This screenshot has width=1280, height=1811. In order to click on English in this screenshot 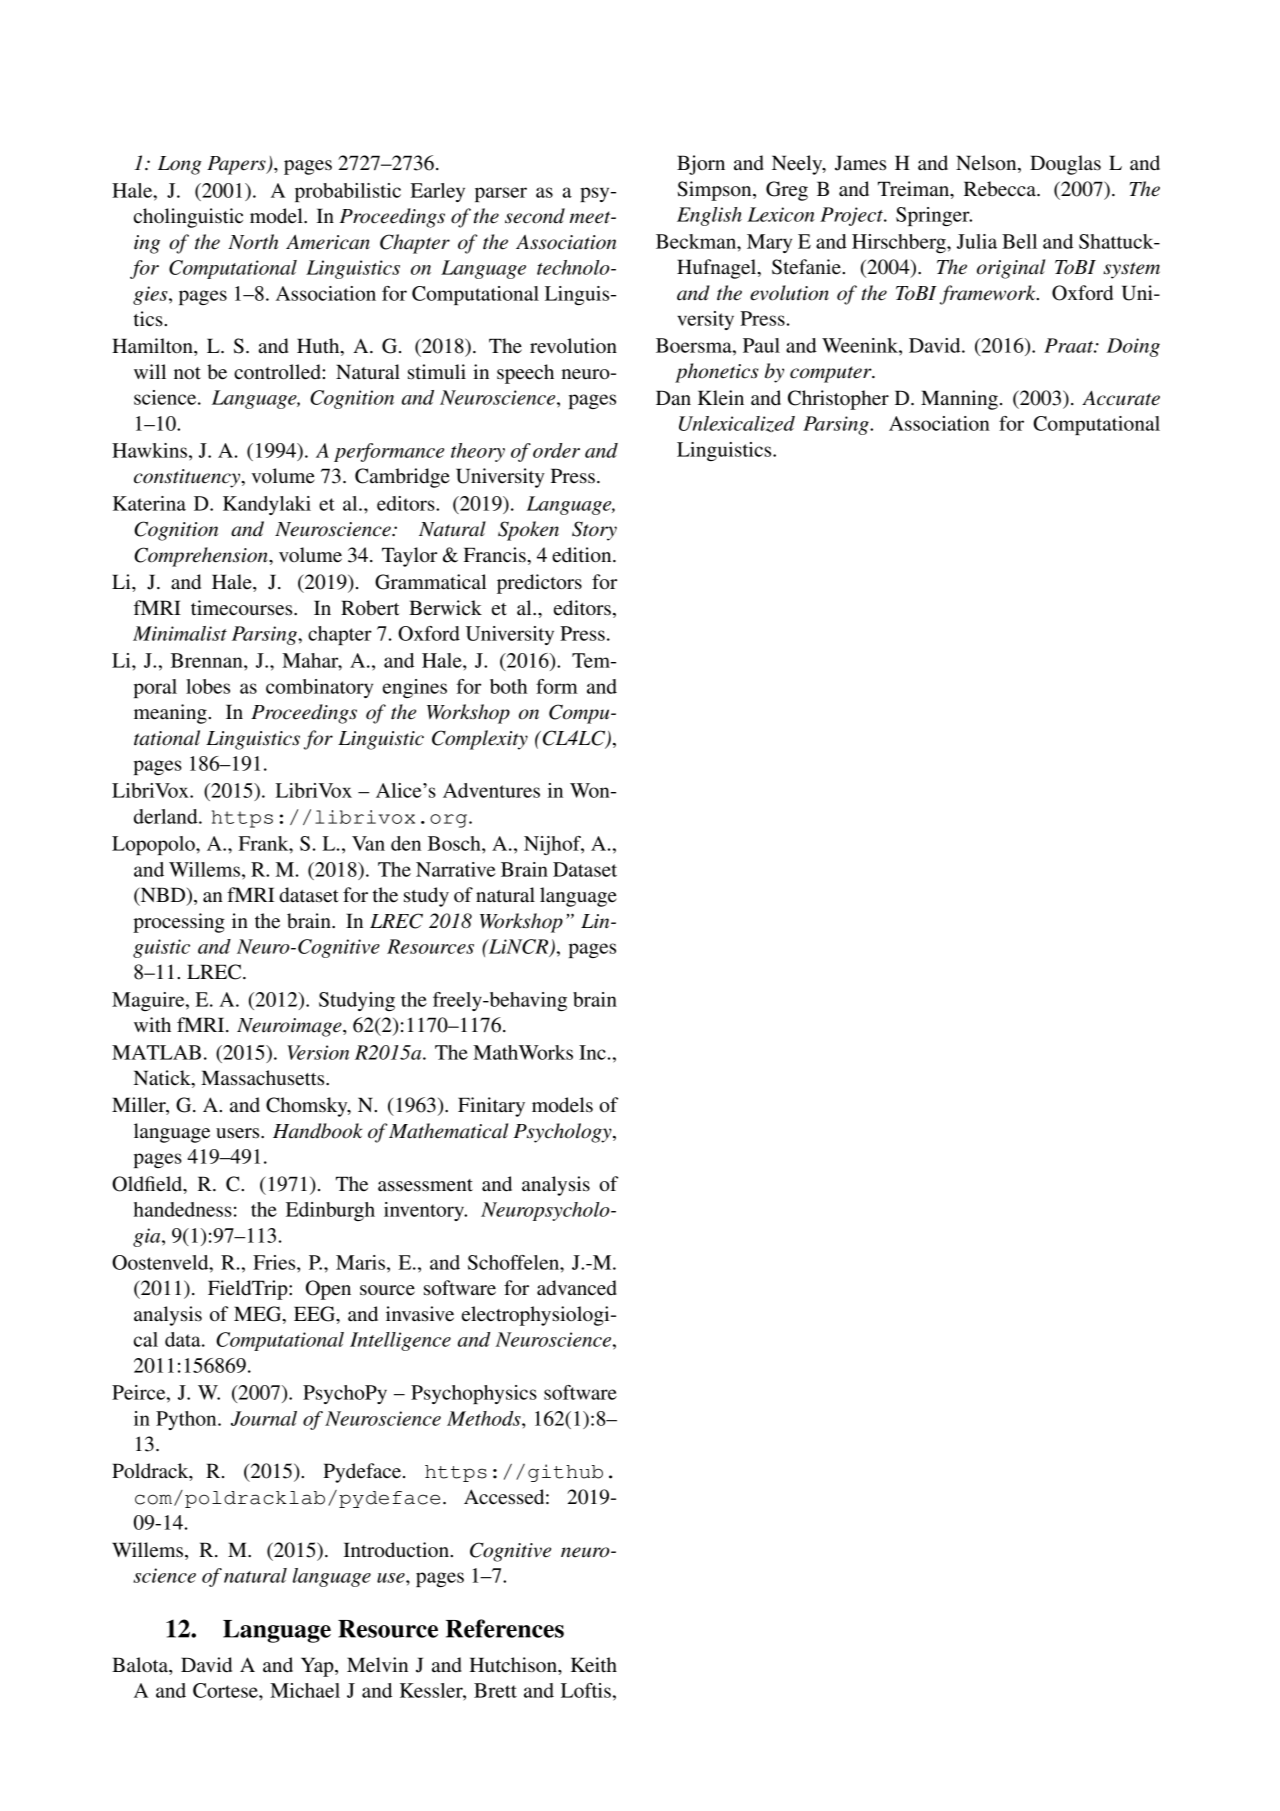, I will do `click(709, 216)`.
